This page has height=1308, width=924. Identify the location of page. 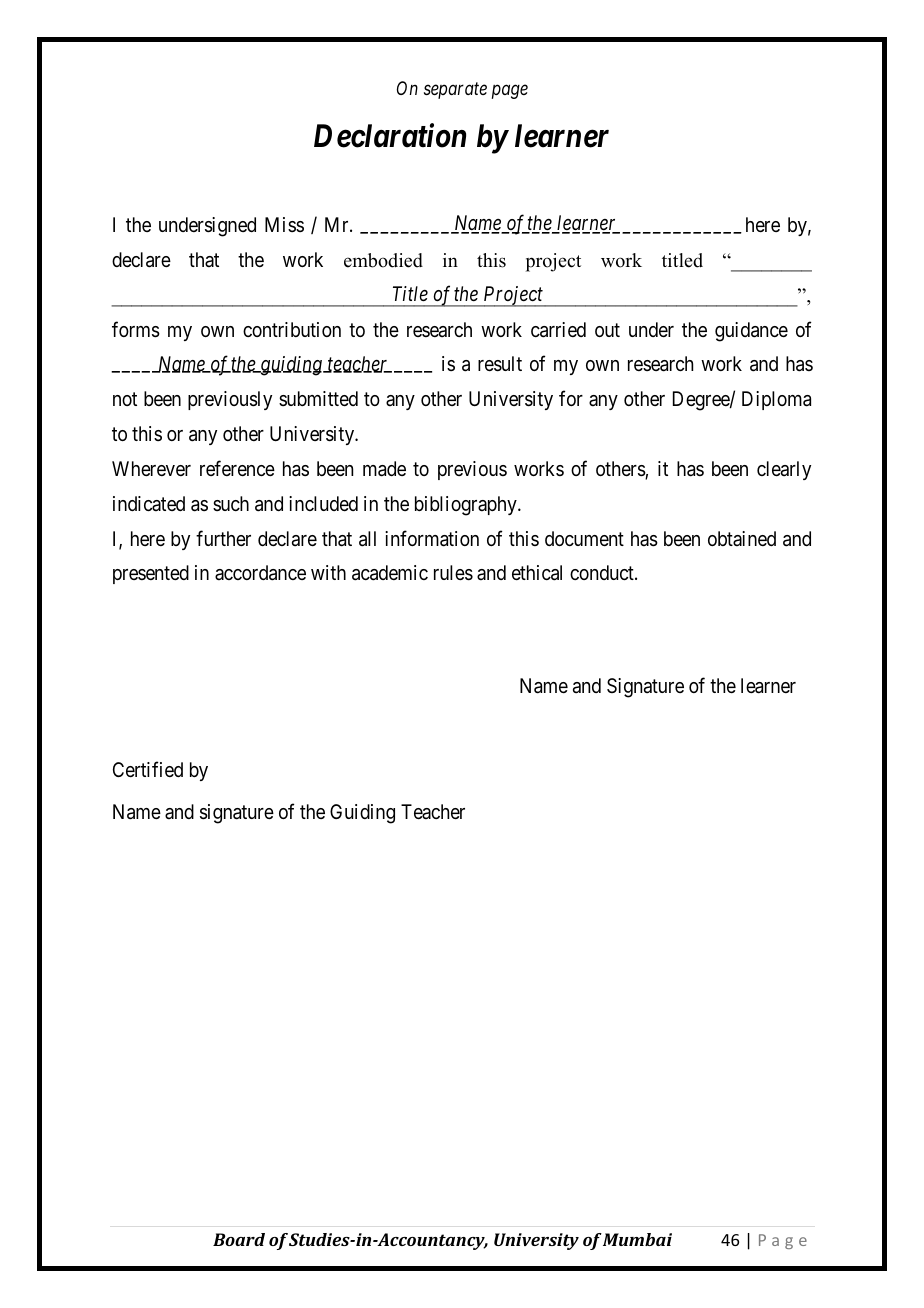
(510, 92).
